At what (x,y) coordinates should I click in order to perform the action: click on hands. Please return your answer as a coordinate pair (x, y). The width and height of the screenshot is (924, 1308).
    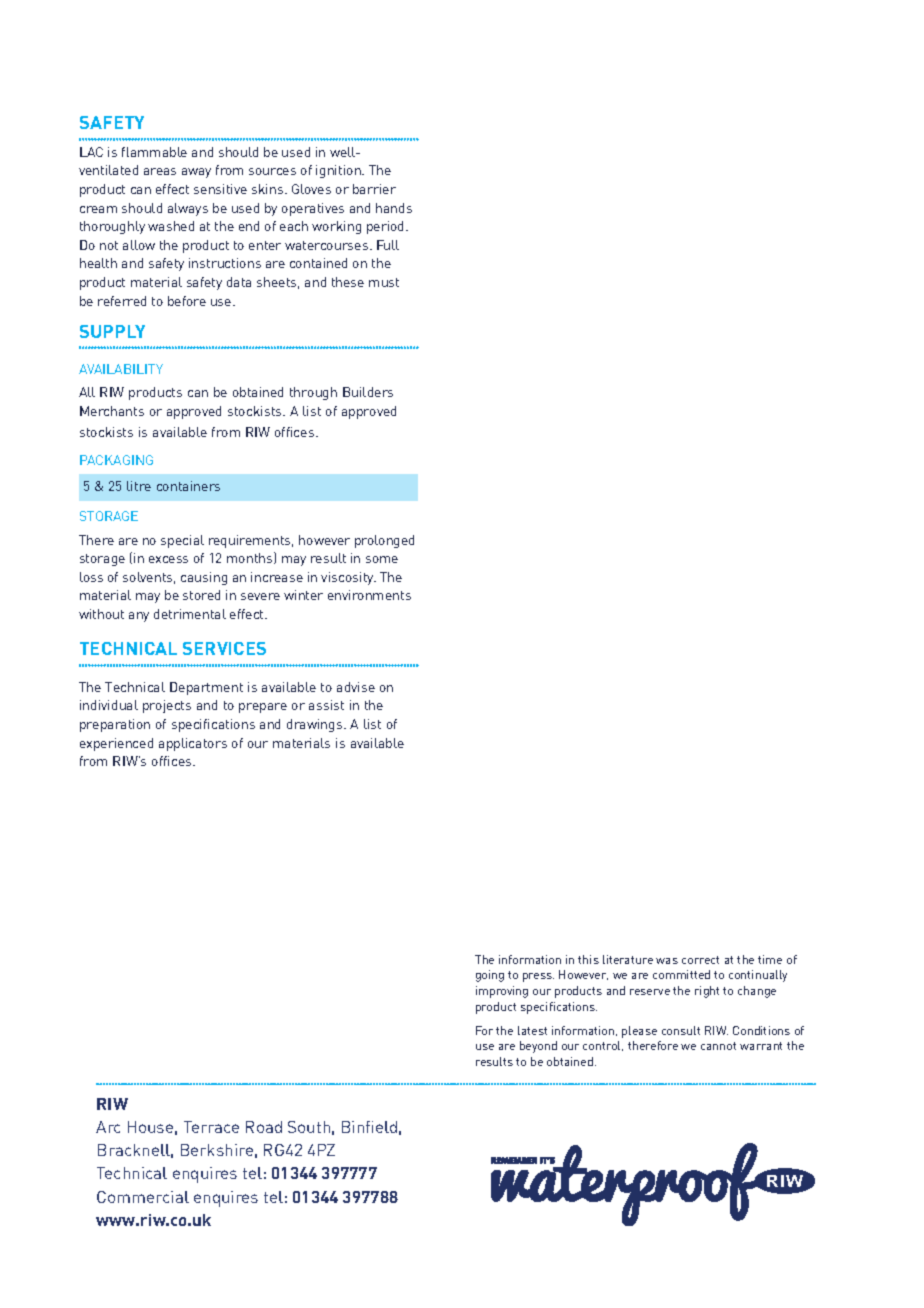
    Looking at the image, I should click on (394, 208).
